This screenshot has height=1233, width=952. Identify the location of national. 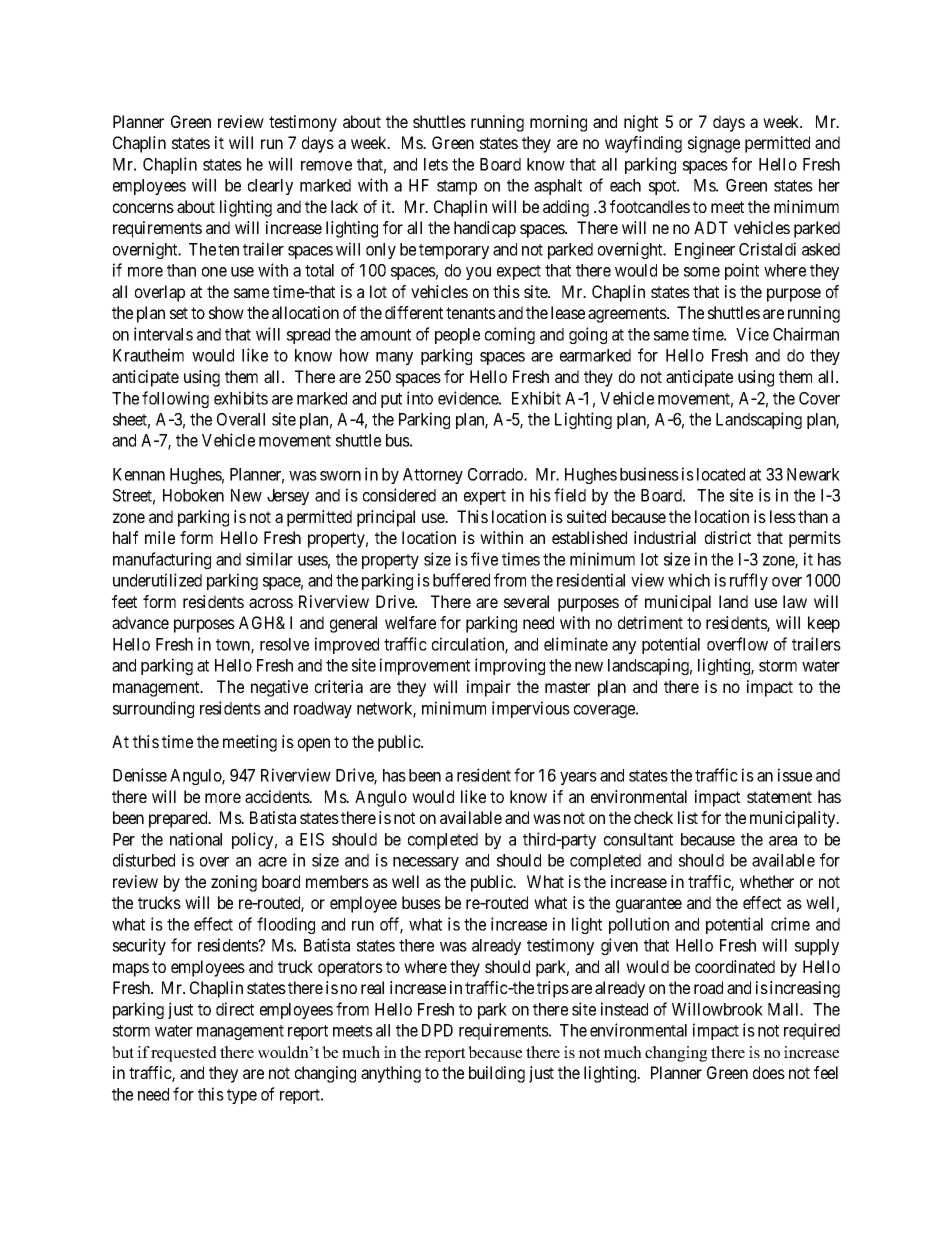
(196, 839).
